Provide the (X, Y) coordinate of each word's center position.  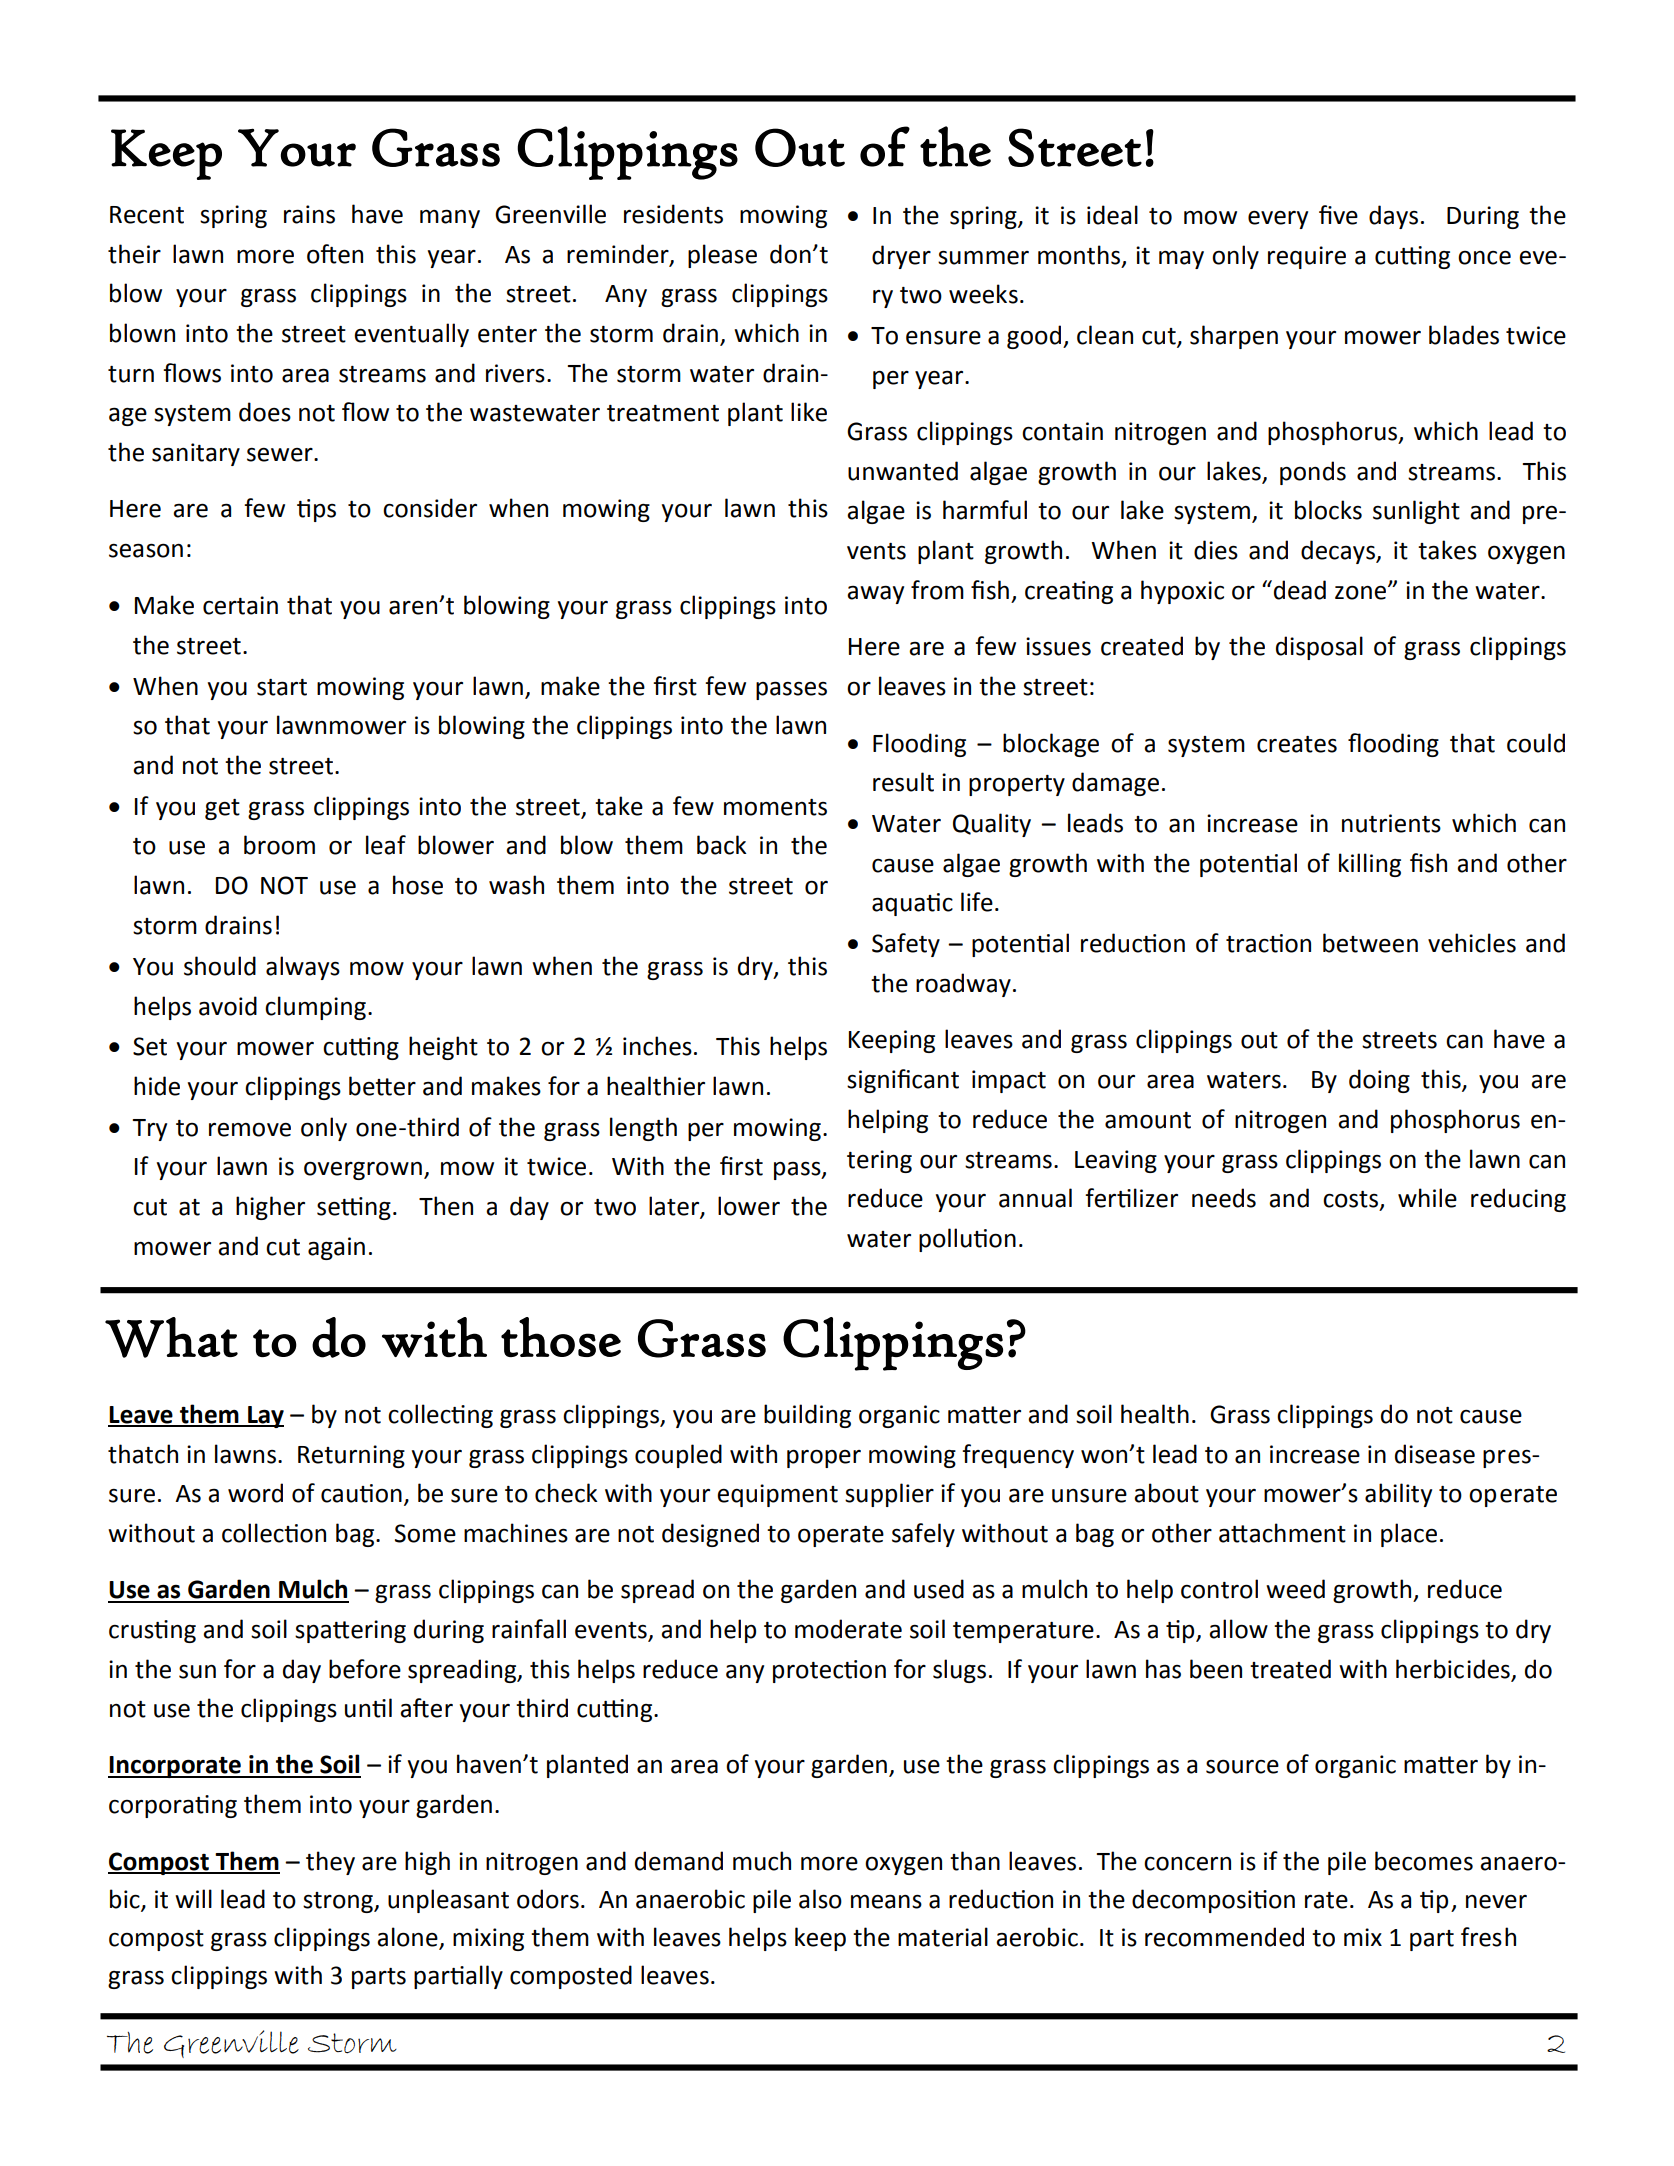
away (875, 594)
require (1307, 257)
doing (1379, 1081)
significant (903, 1081)
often (335, 254)
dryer (901, 257)
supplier (889, 1495)
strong (339, 1902)
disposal (1319, 648)
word (255, 1493)
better (382, 1086)
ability (1398, 1495)
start (282, 687)
